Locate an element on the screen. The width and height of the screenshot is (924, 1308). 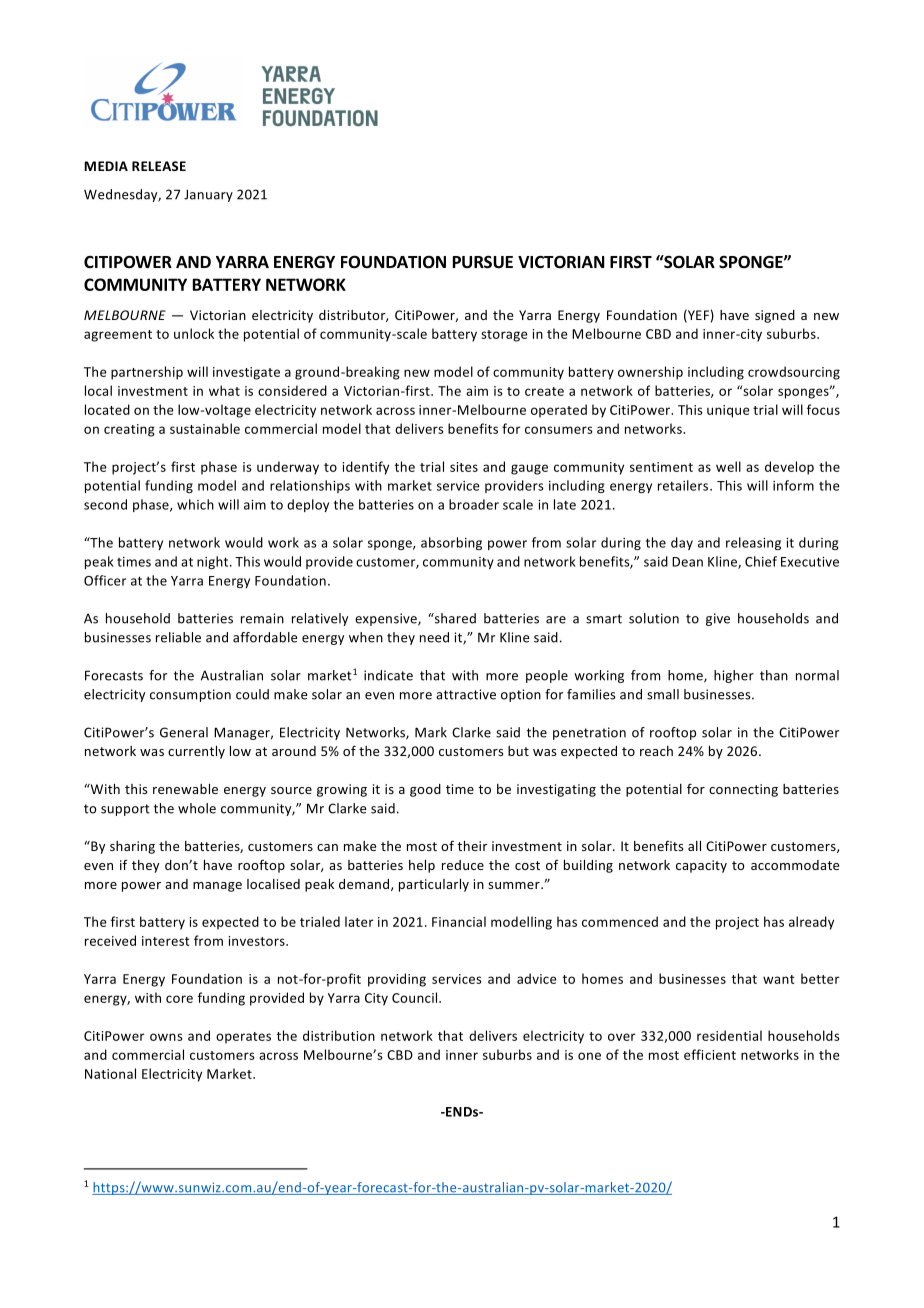
consumption is located at coordinates (190, 695).
